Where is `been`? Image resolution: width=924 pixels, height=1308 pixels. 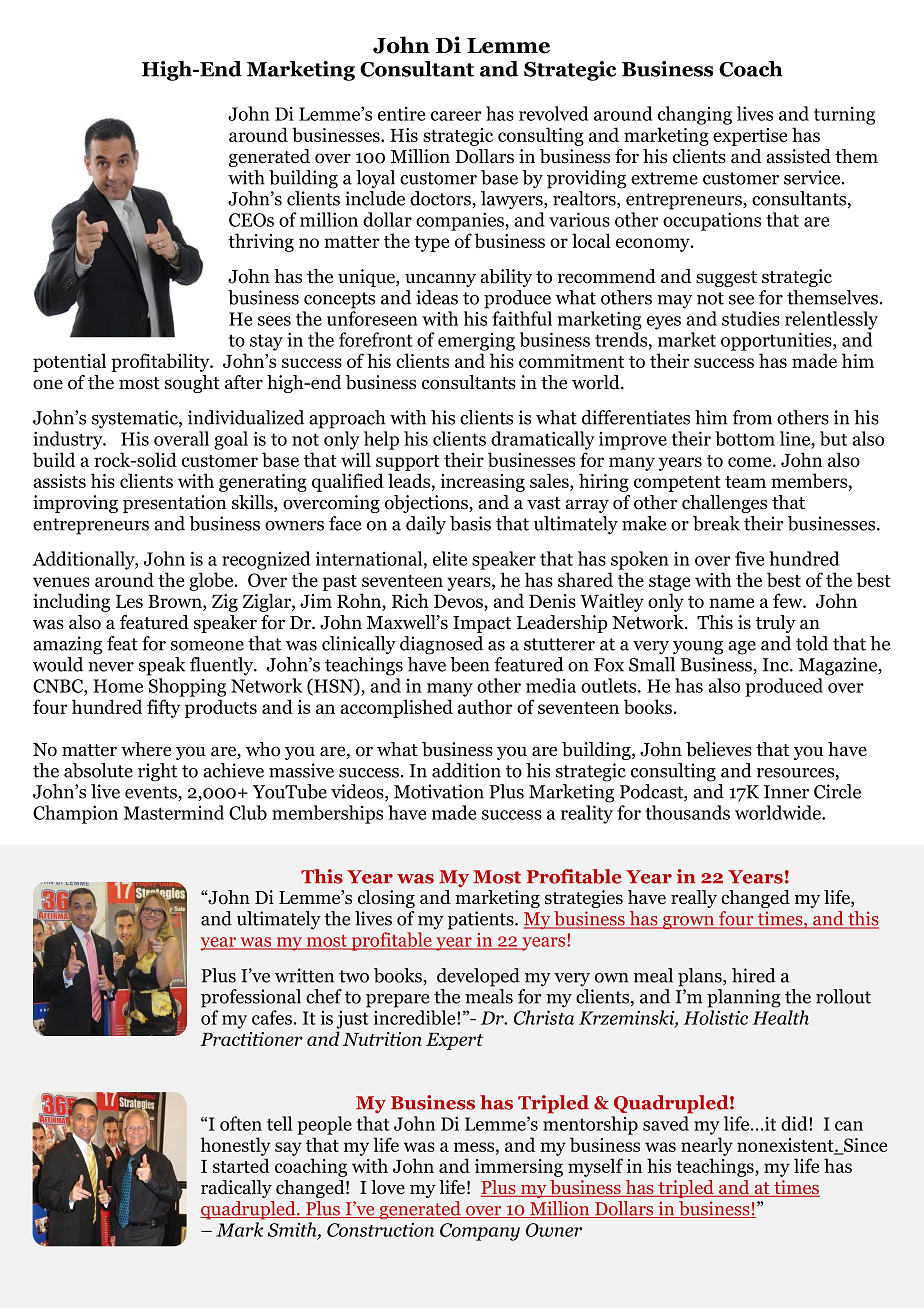
been is located at coordinates (470, 664).
